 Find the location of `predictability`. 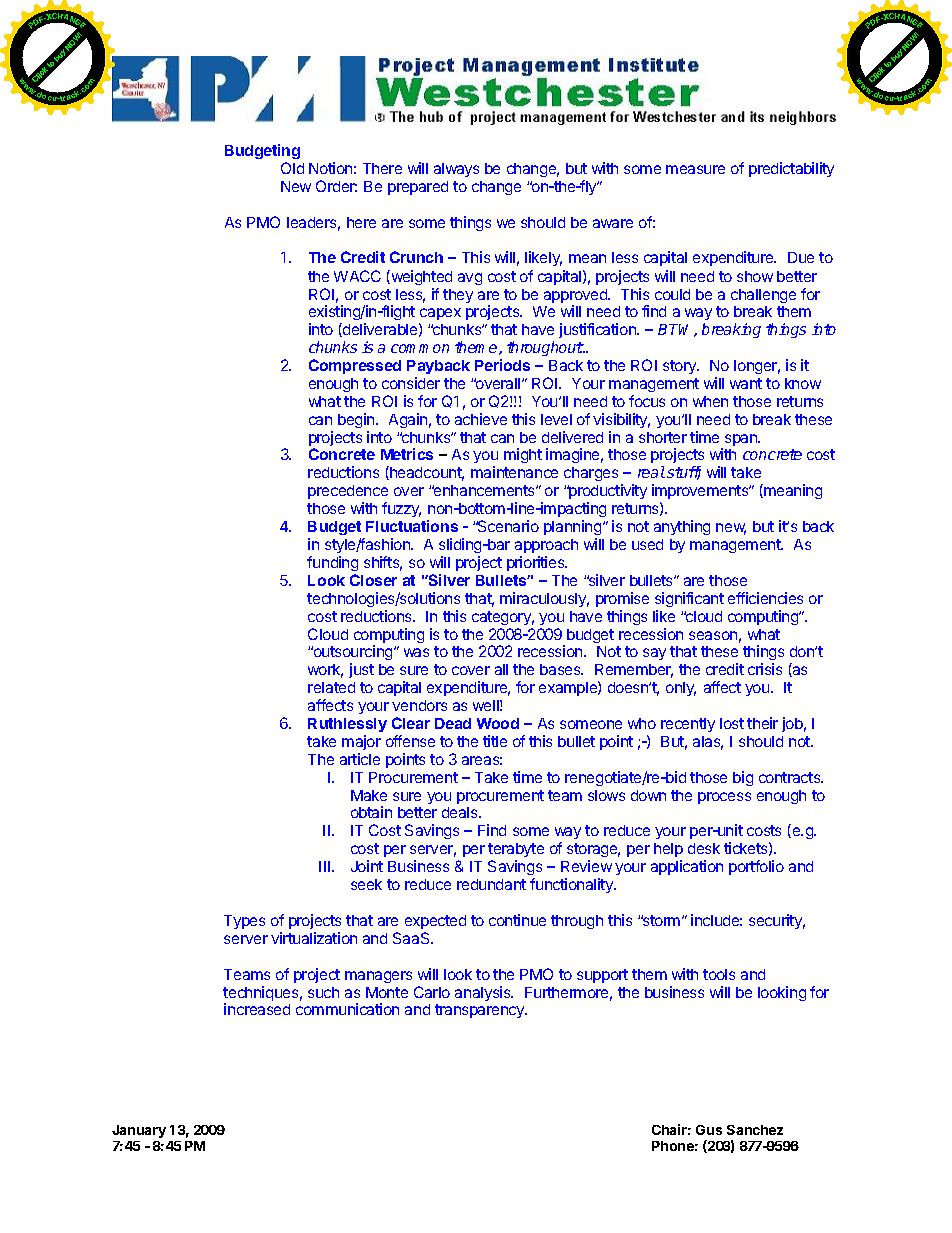

predictability is located at coordinates (791, 169).
